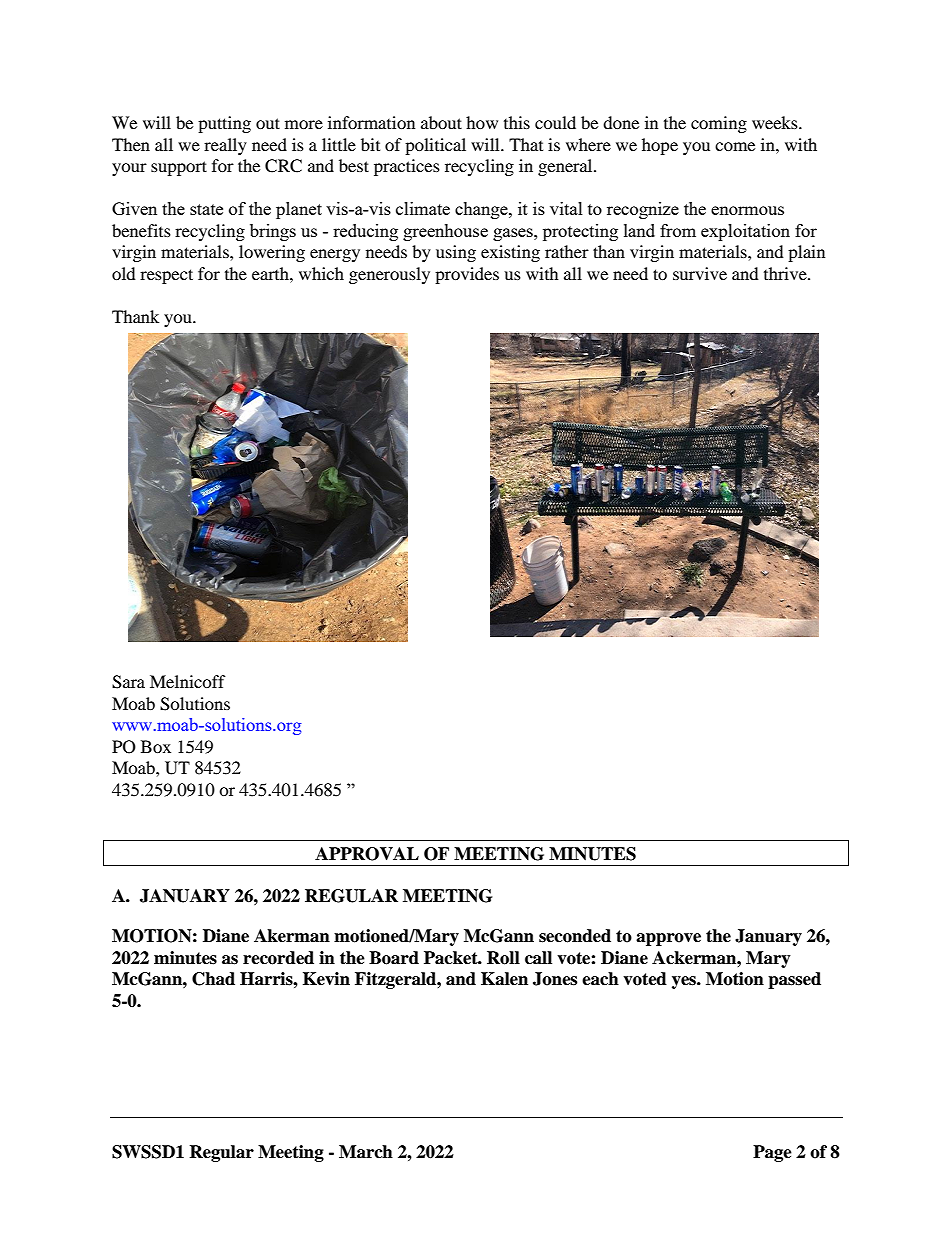  I want to click on political, so click(435, 146).
